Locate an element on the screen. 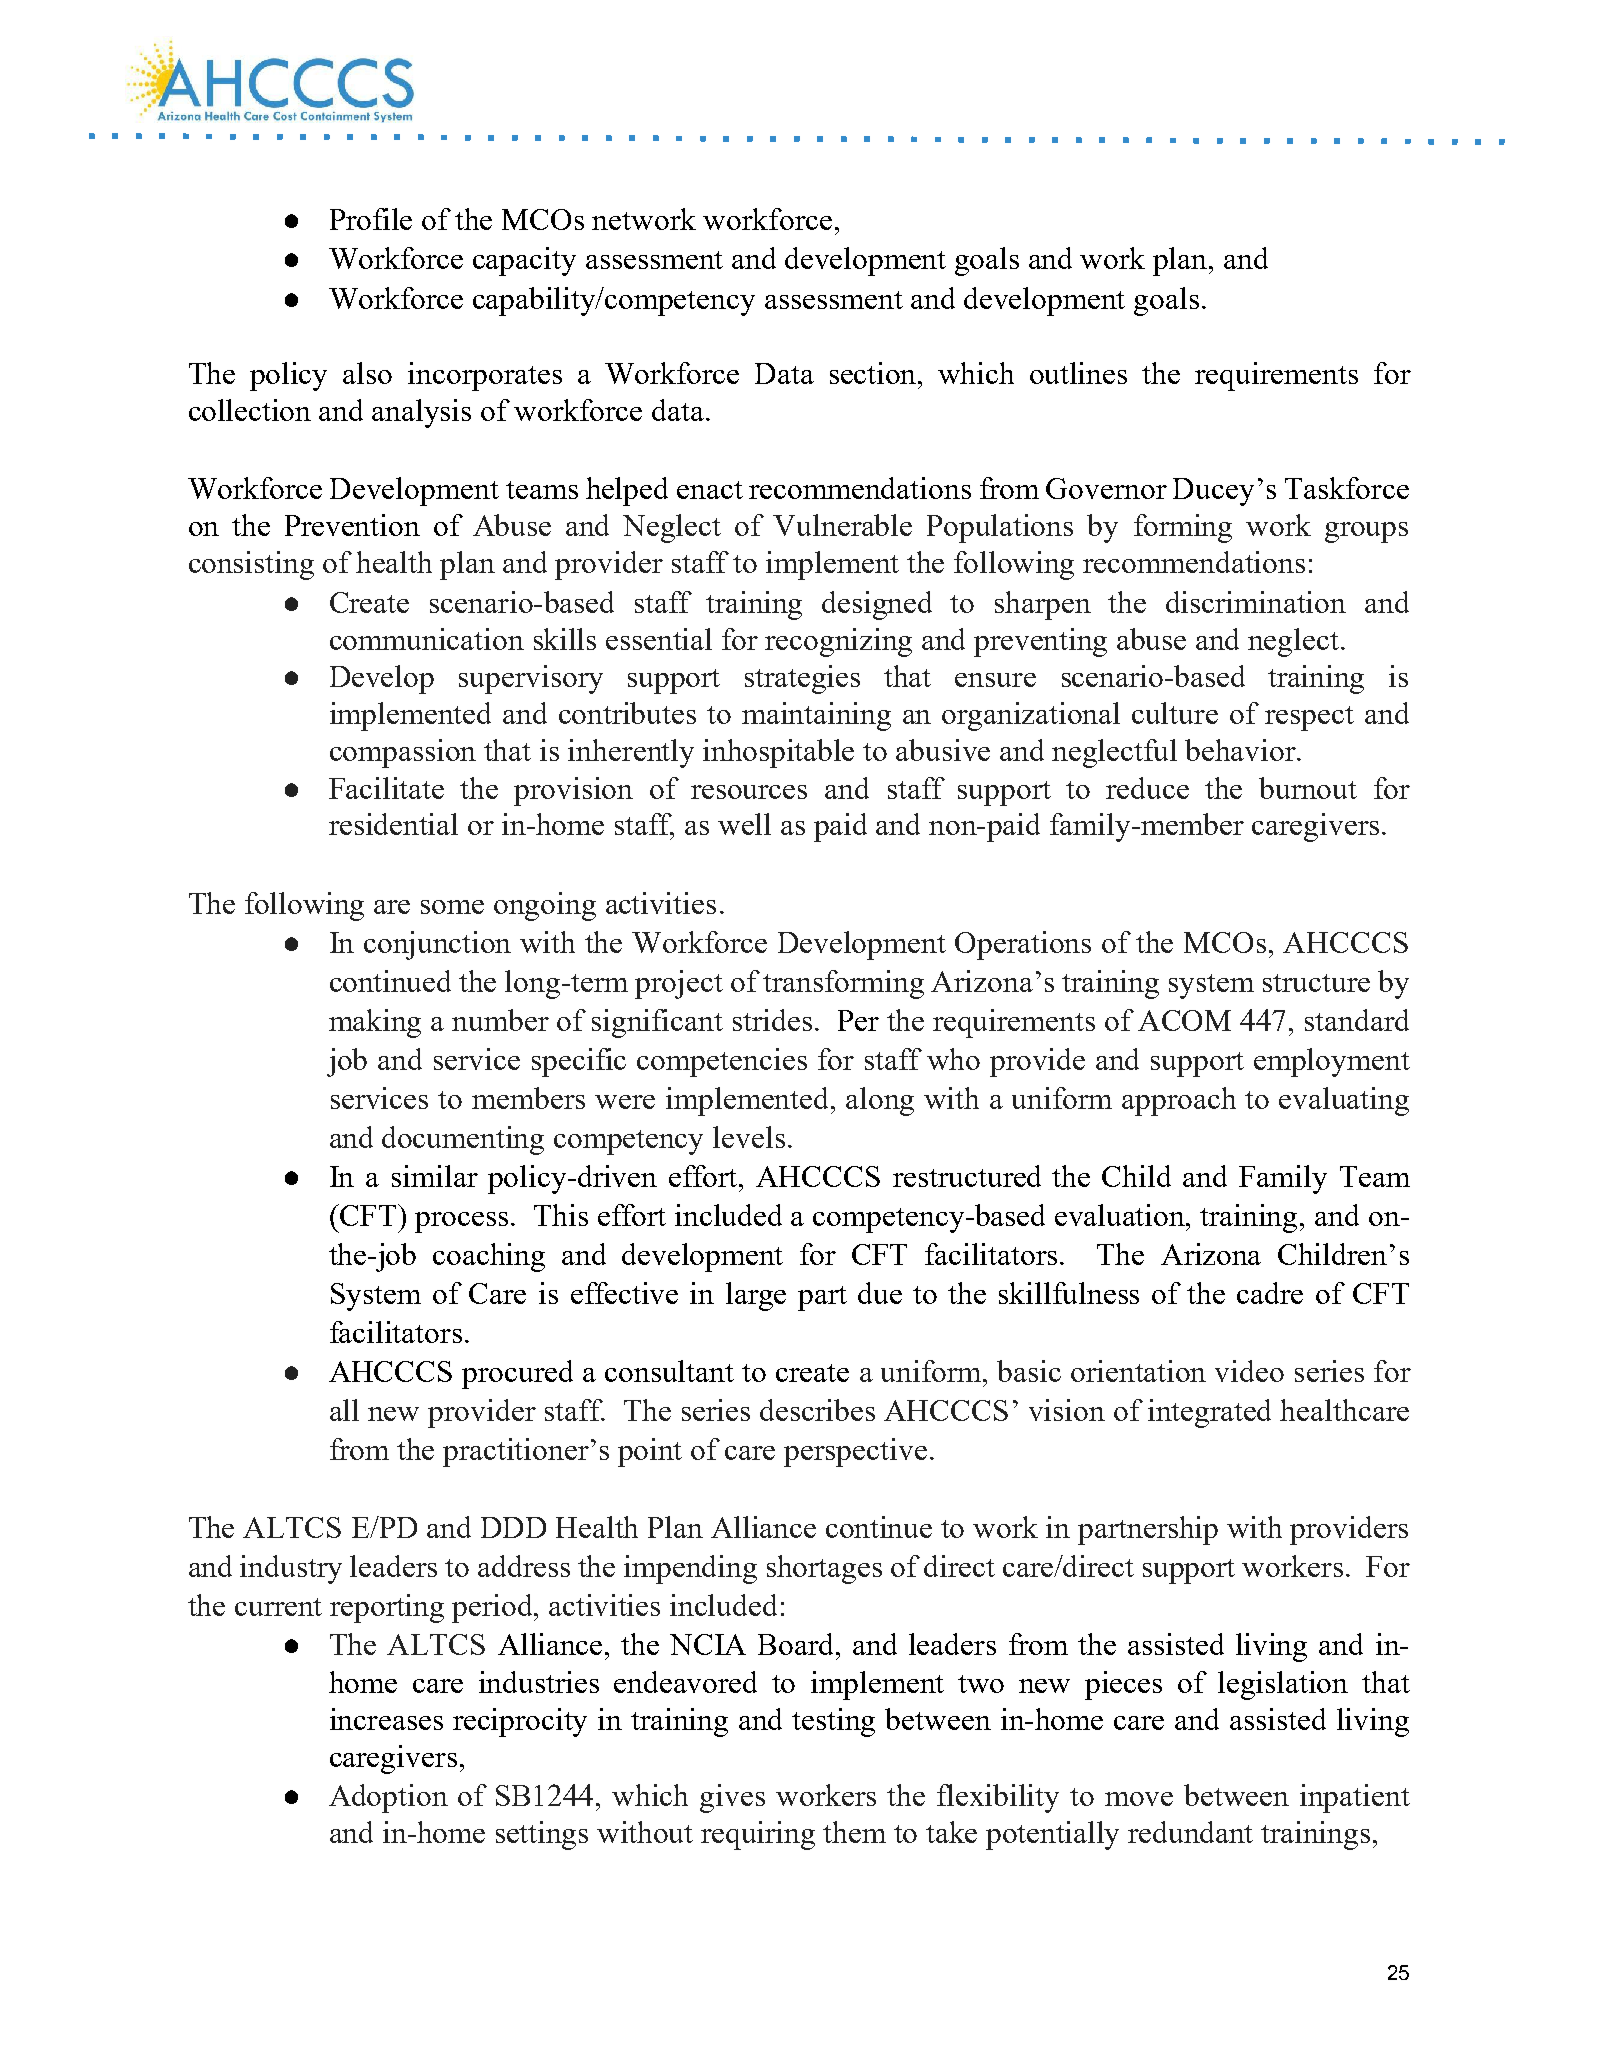 The width and height of the screenshot is (1598, 2068). making is located at coordinates (375, 1023).
